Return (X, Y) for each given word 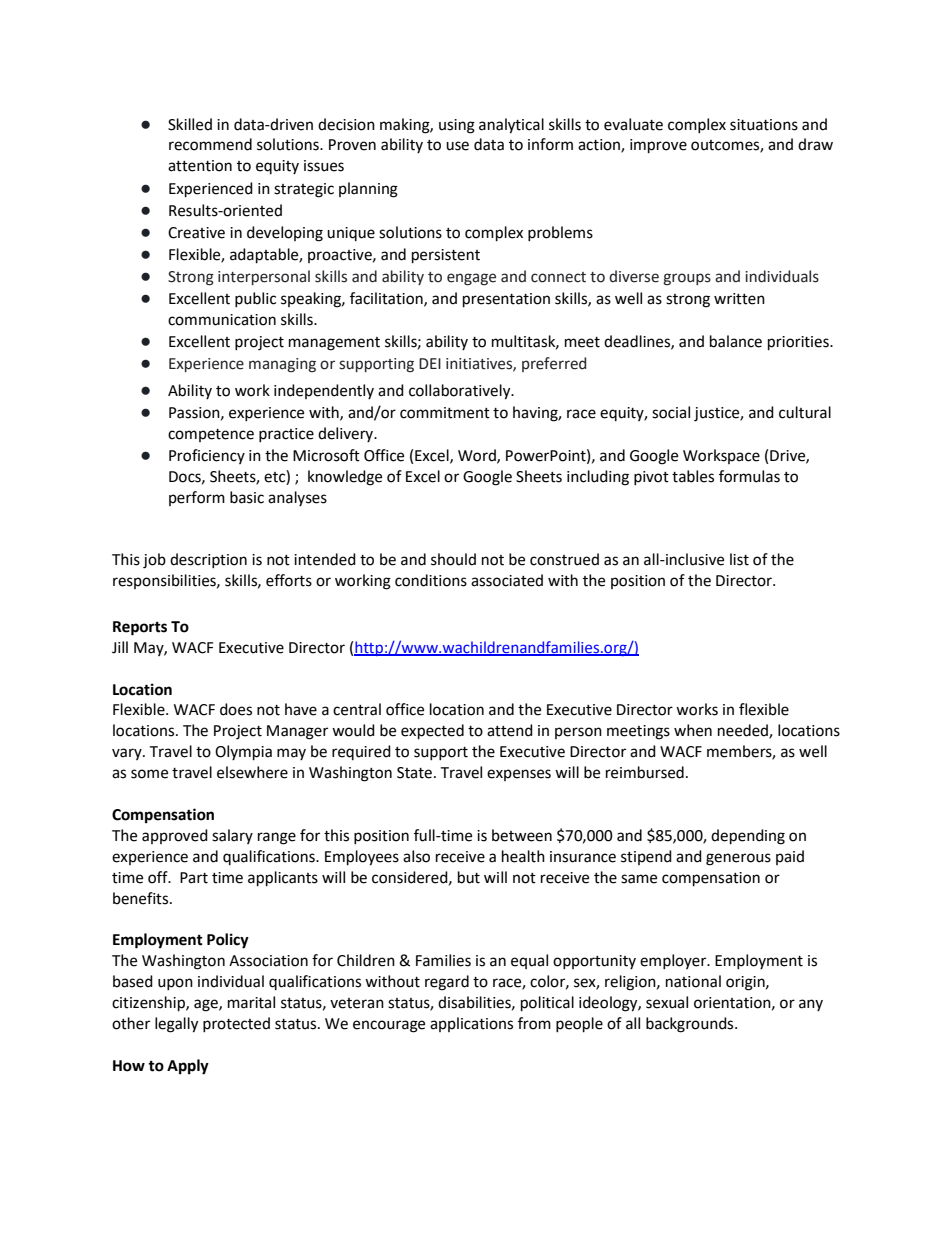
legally (176, 1025)
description (208, 560)
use (457, 146)
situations (764, 125)
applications (471, 1024)
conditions (431, 580)
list (739, 559)
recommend (210, 144)
